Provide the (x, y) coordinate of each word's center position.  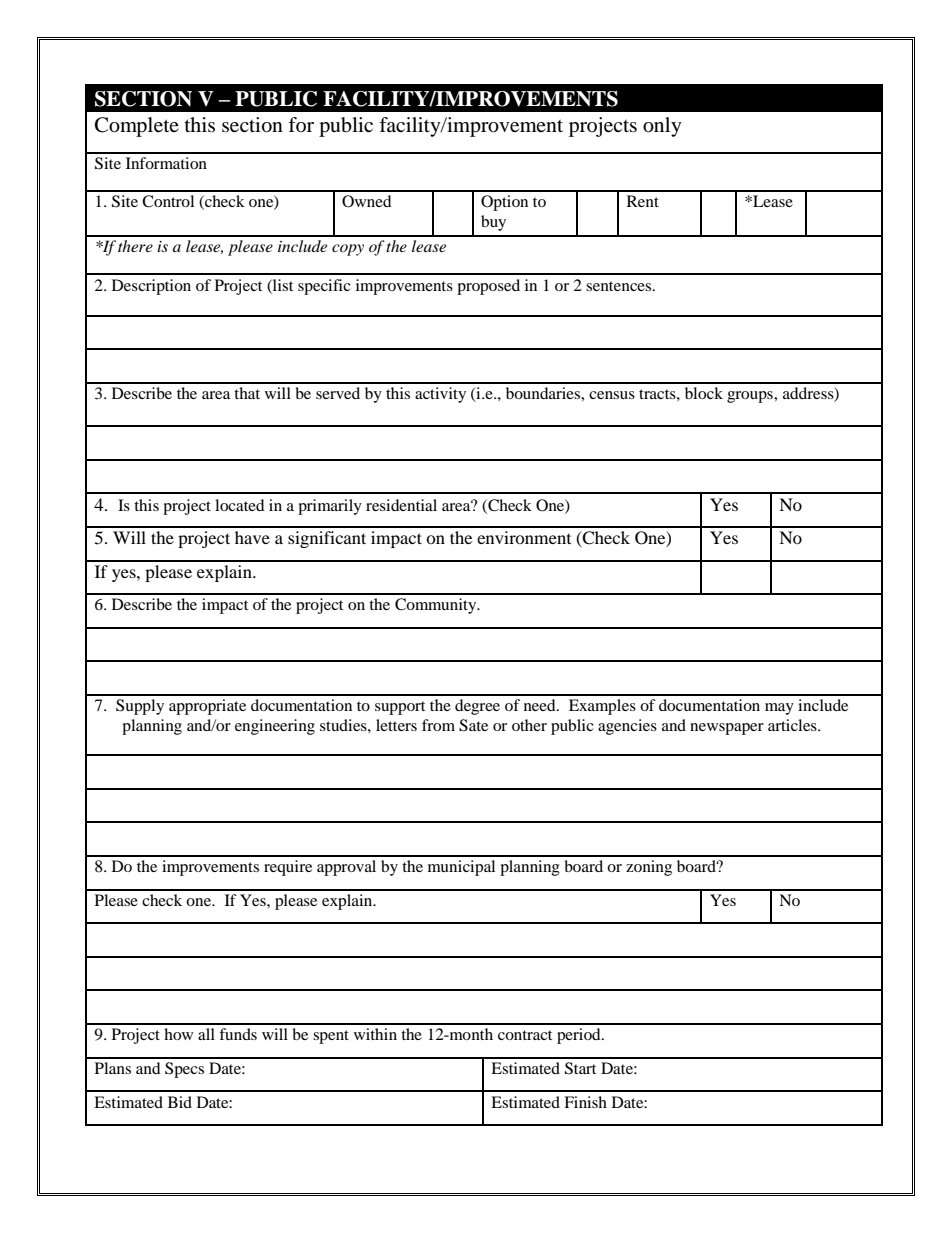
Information (166, 163)
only (662, 127)
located (240, 505)
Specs (184, 1070)
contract (525, 1035)
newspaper (727, 729)
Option (504, 203)
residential (401, 505)
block (704, 393)
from (438, 725)
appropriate (207, 707)
